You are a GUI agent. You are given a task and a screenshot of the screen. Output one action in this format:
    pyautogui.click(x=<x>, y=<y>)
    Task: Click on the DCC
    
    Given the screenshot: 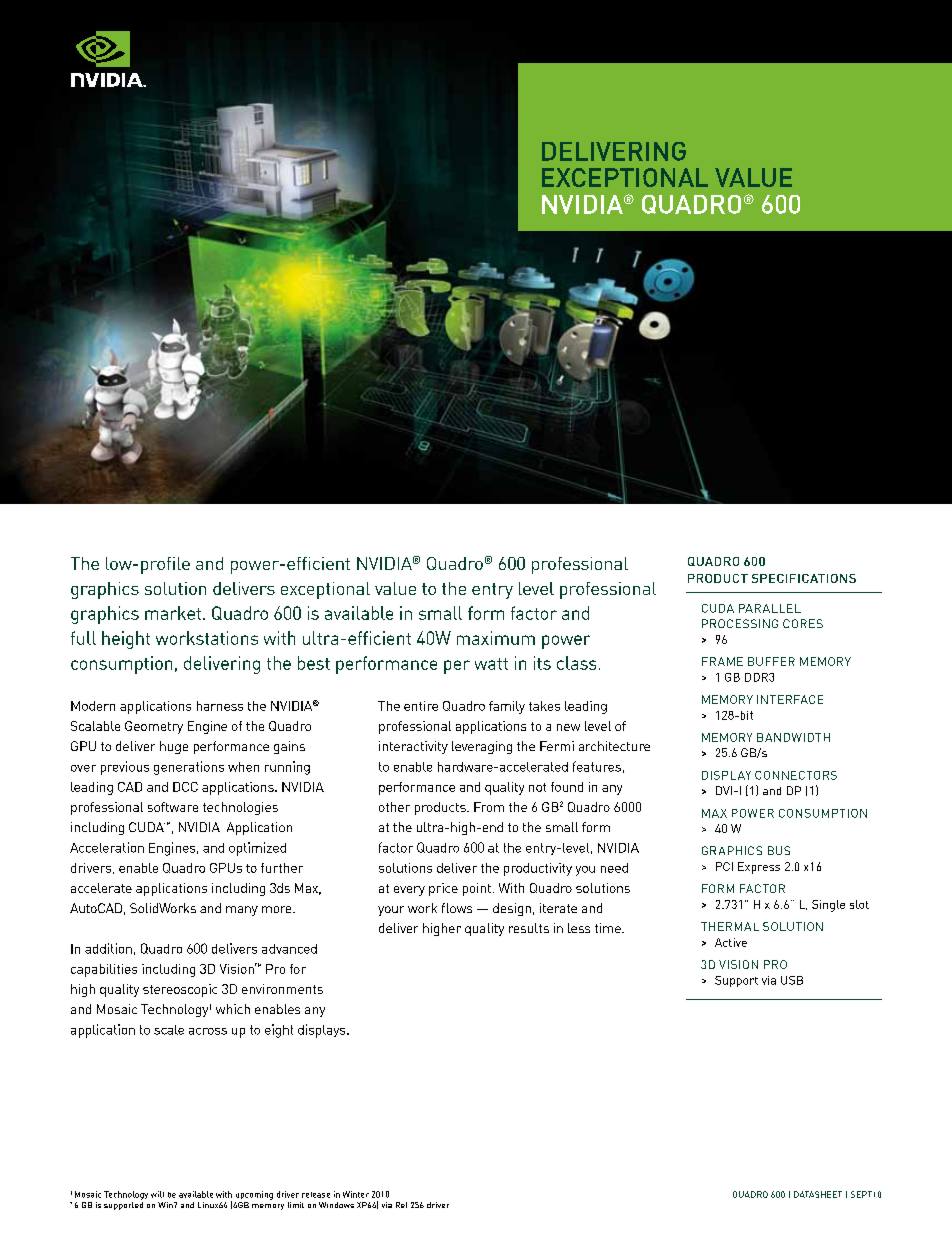 What is the action you would take?
    pyautogui.click(x=185, y=787)
